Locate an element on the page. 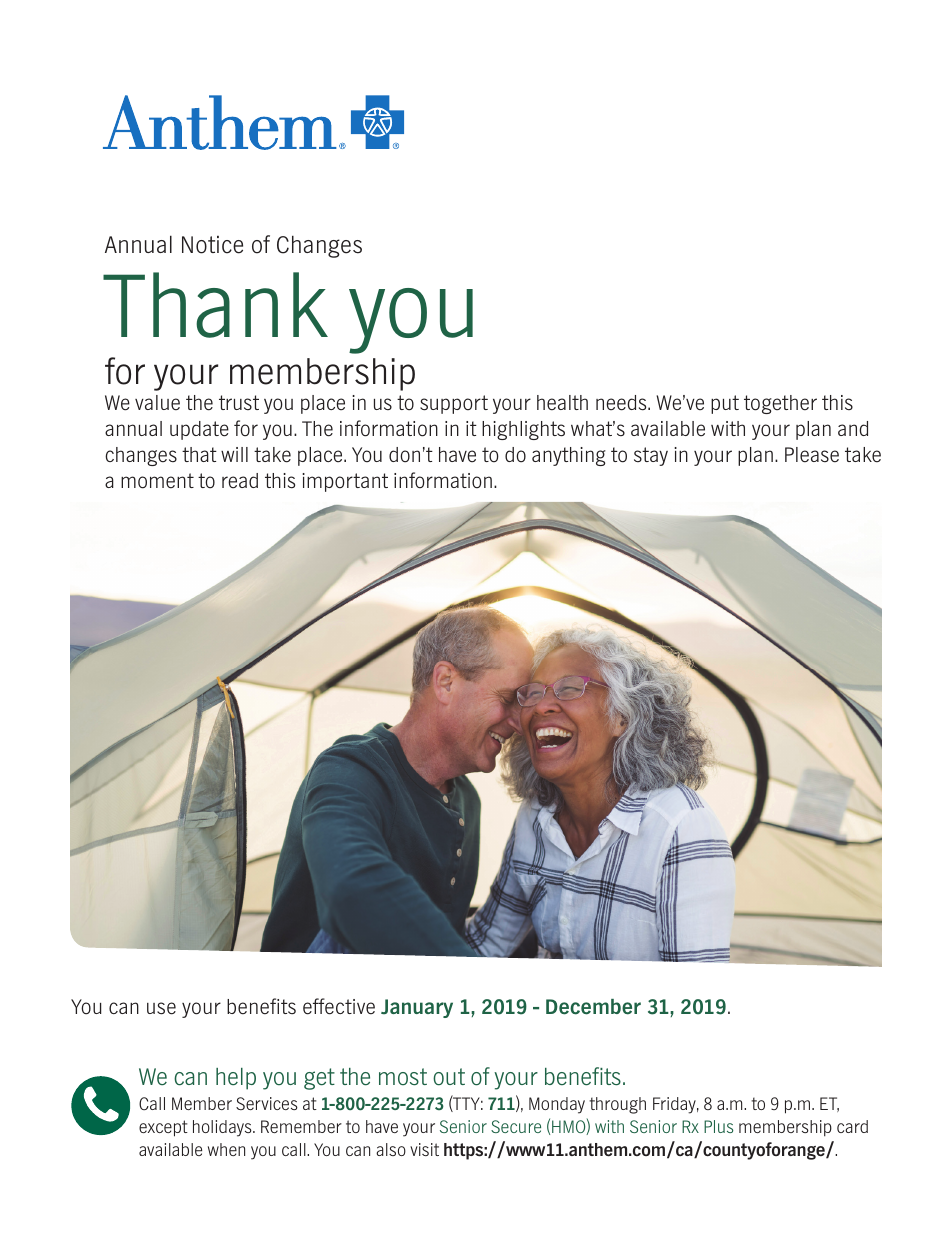  stay is located at coordinates (651, 456).
